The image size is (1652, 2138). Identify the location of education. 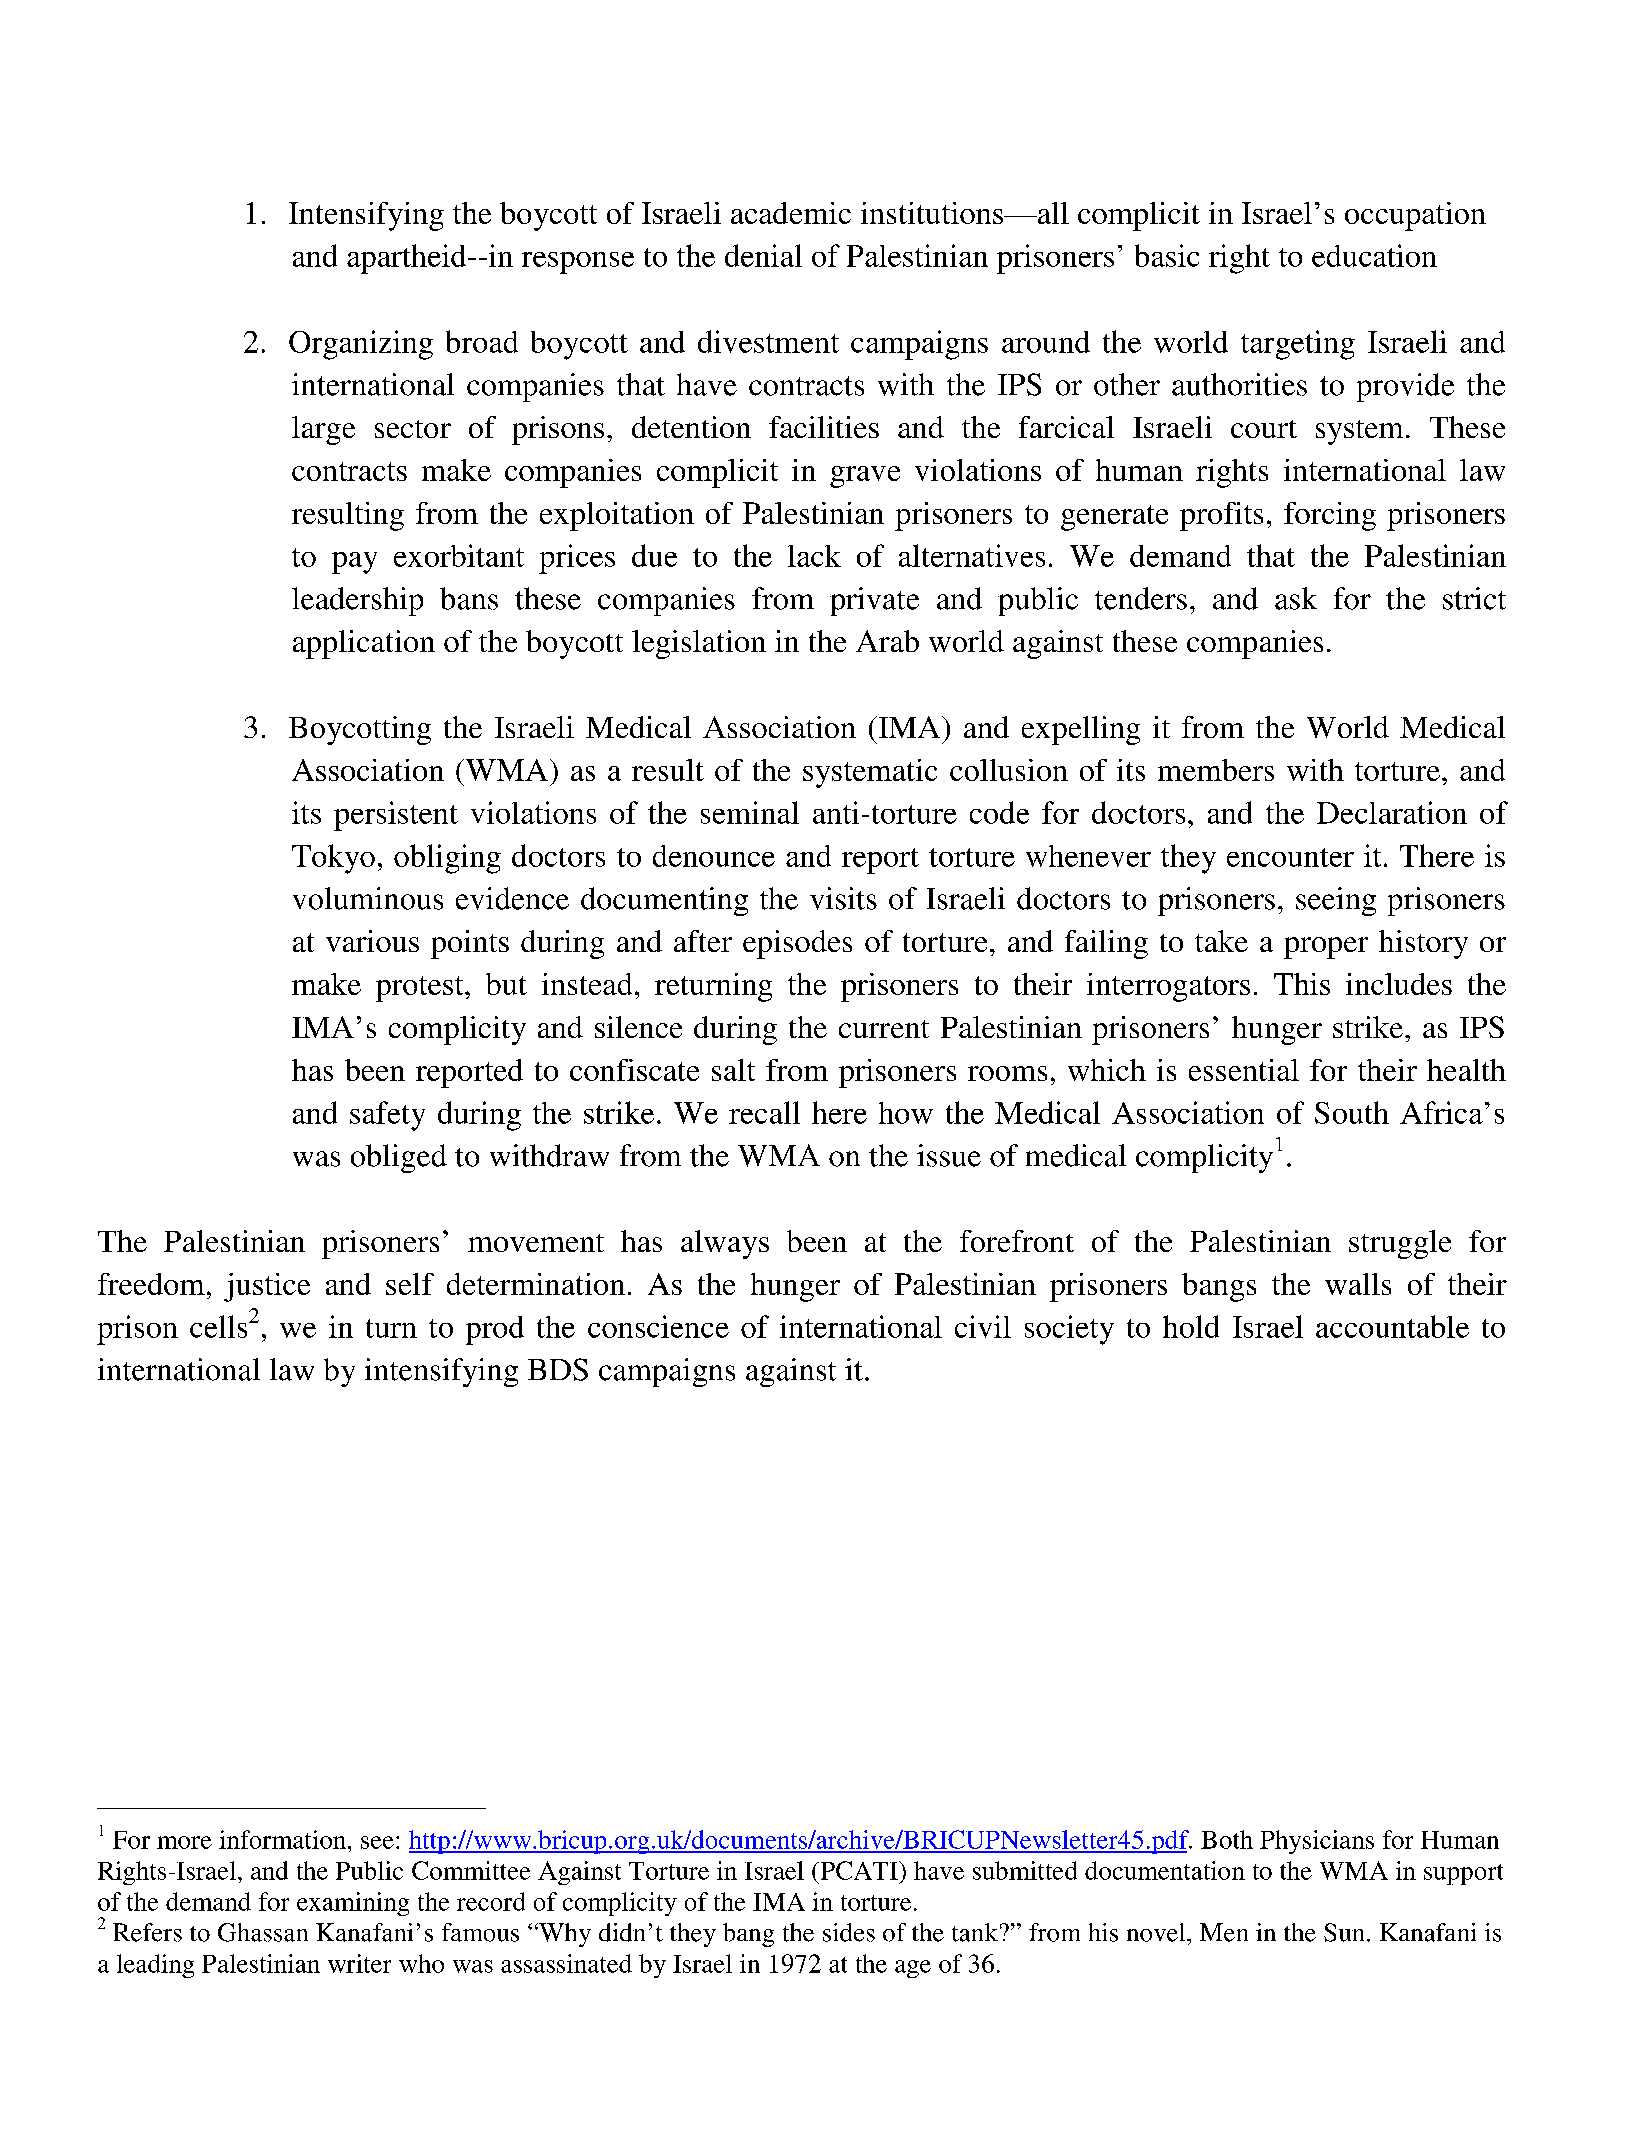
(1374, 255).
